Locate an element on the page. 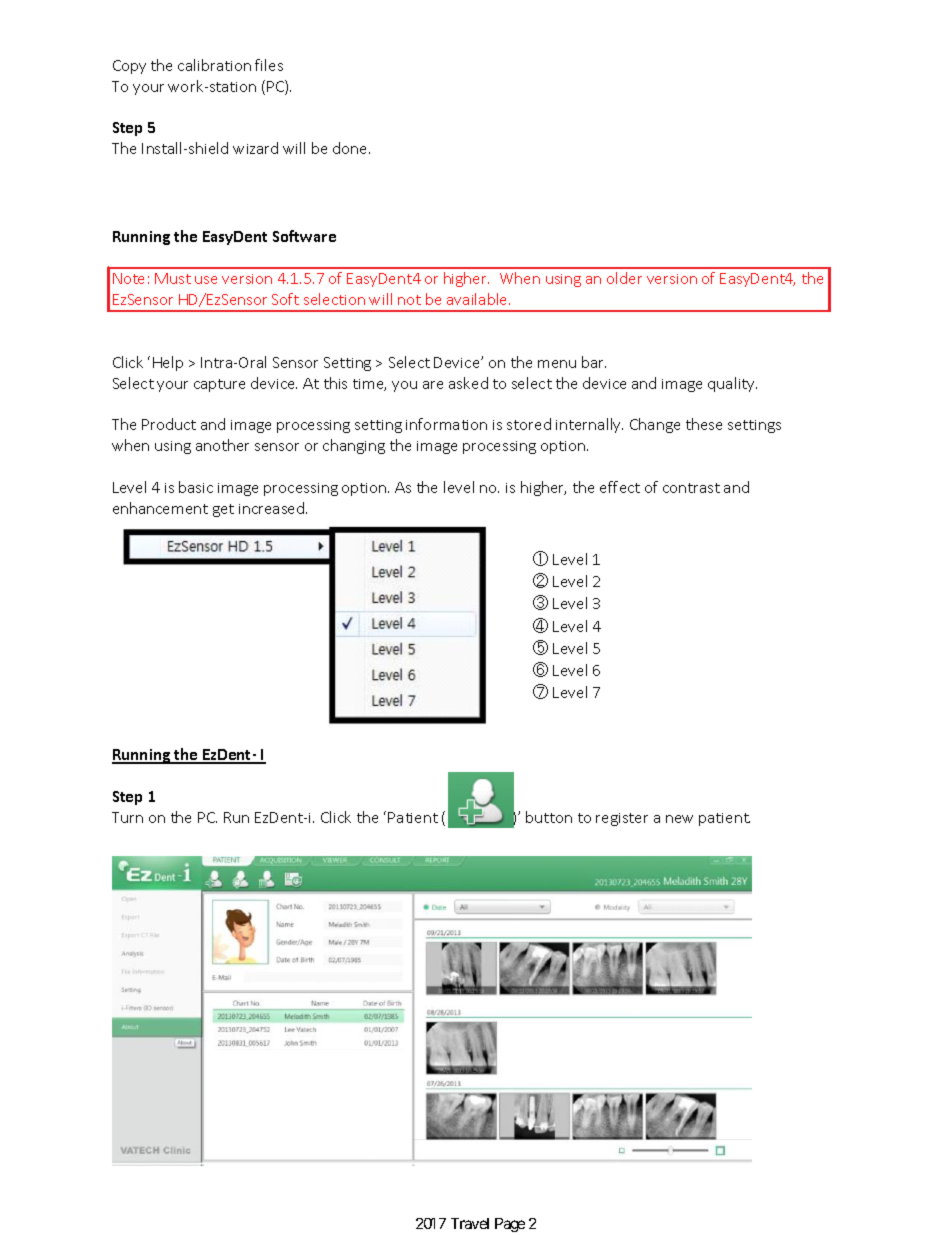 The height and width of the document is (1235, 952). Travel is located at coordinates (470, 1223).
